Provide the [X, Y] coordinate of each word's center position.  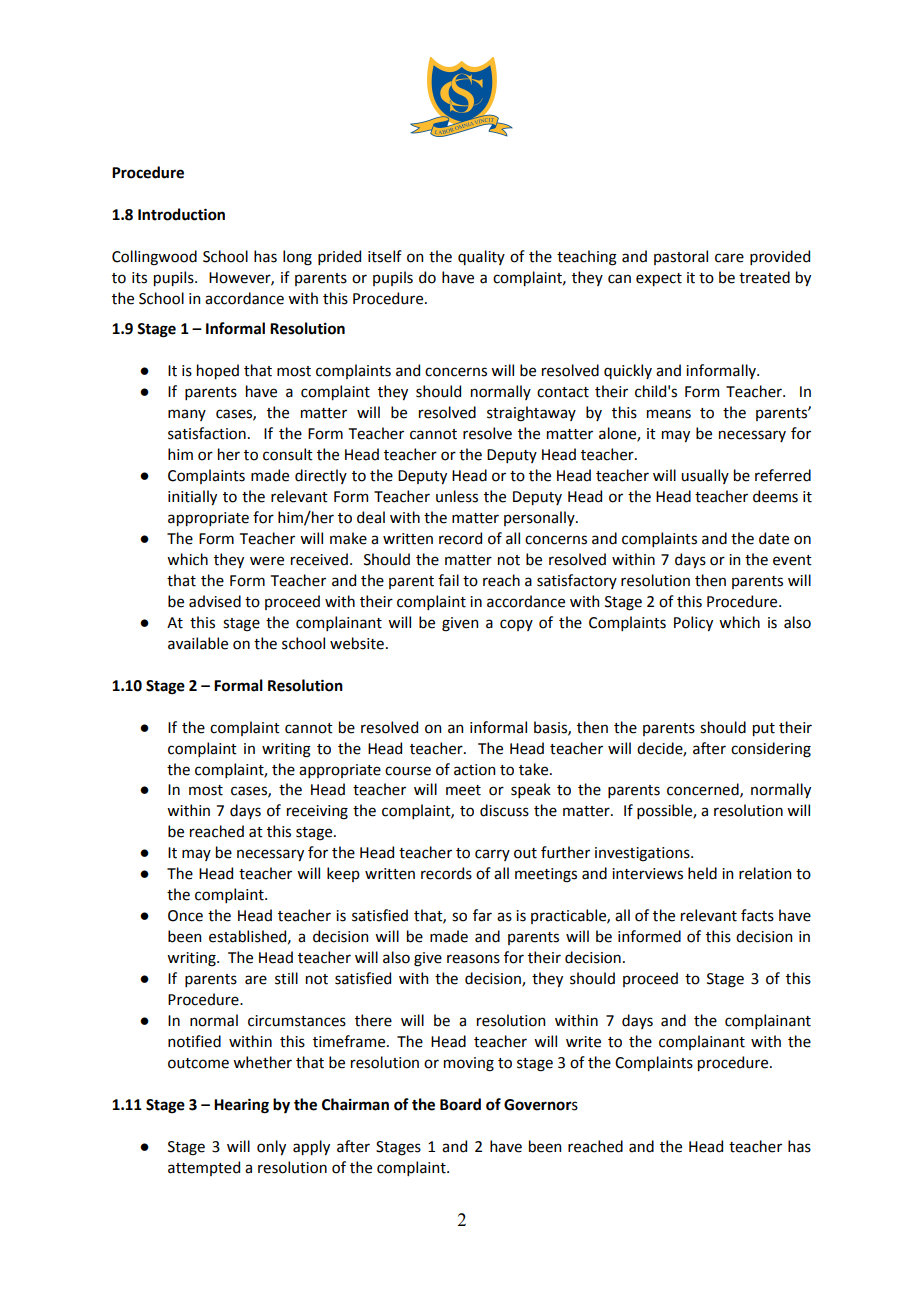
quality [481, 257]
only [271, 1147]
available [198, 643]
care [729, 258]
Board [460, 1104]
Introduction [181, 214]
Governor [538, 1105]
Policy [693, 623]
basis [551, 728]
